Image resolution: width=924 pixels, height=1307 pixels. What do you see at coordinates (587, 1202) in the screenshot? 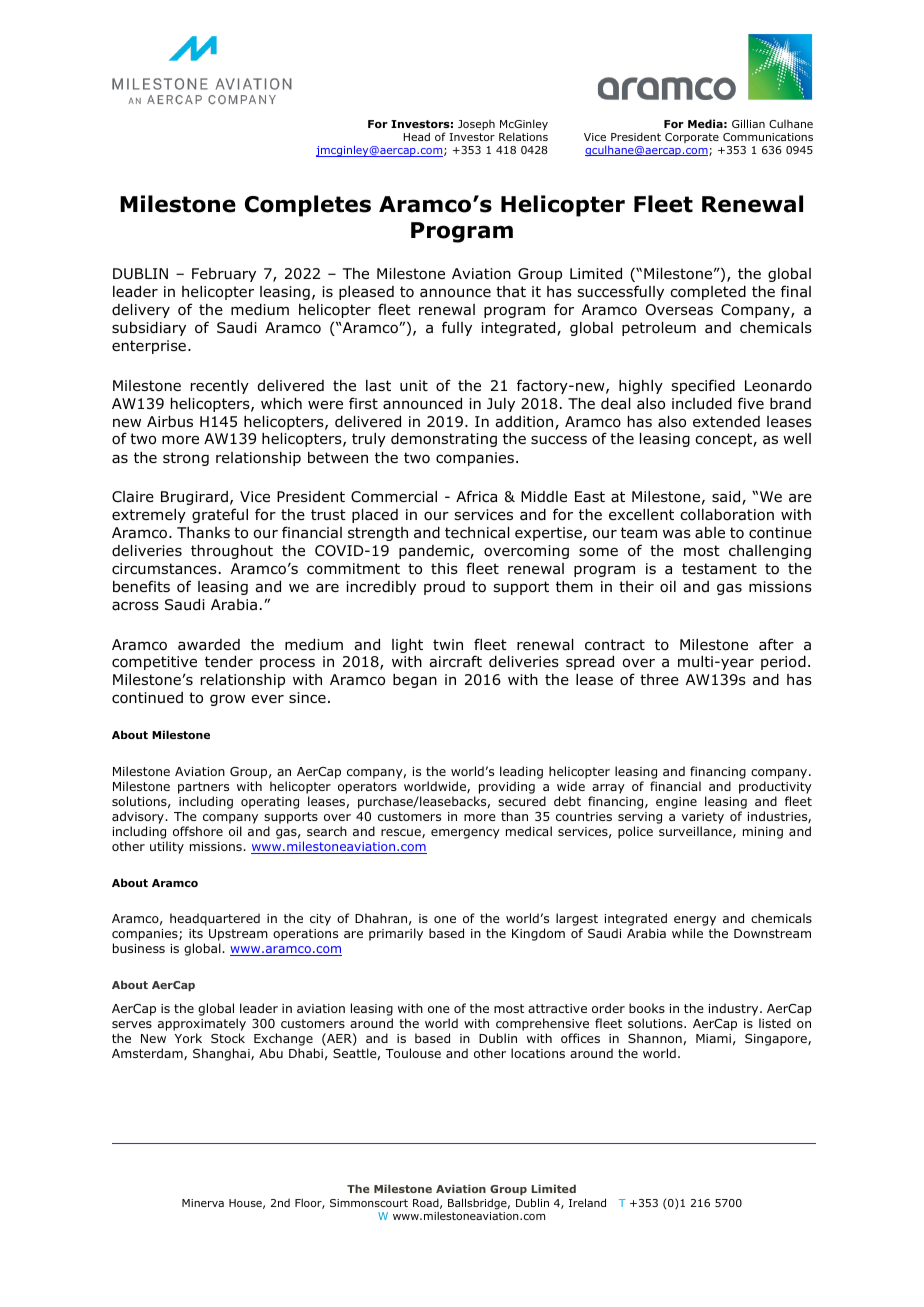
I see `Ireland` at bounding box center [587, 1202].
